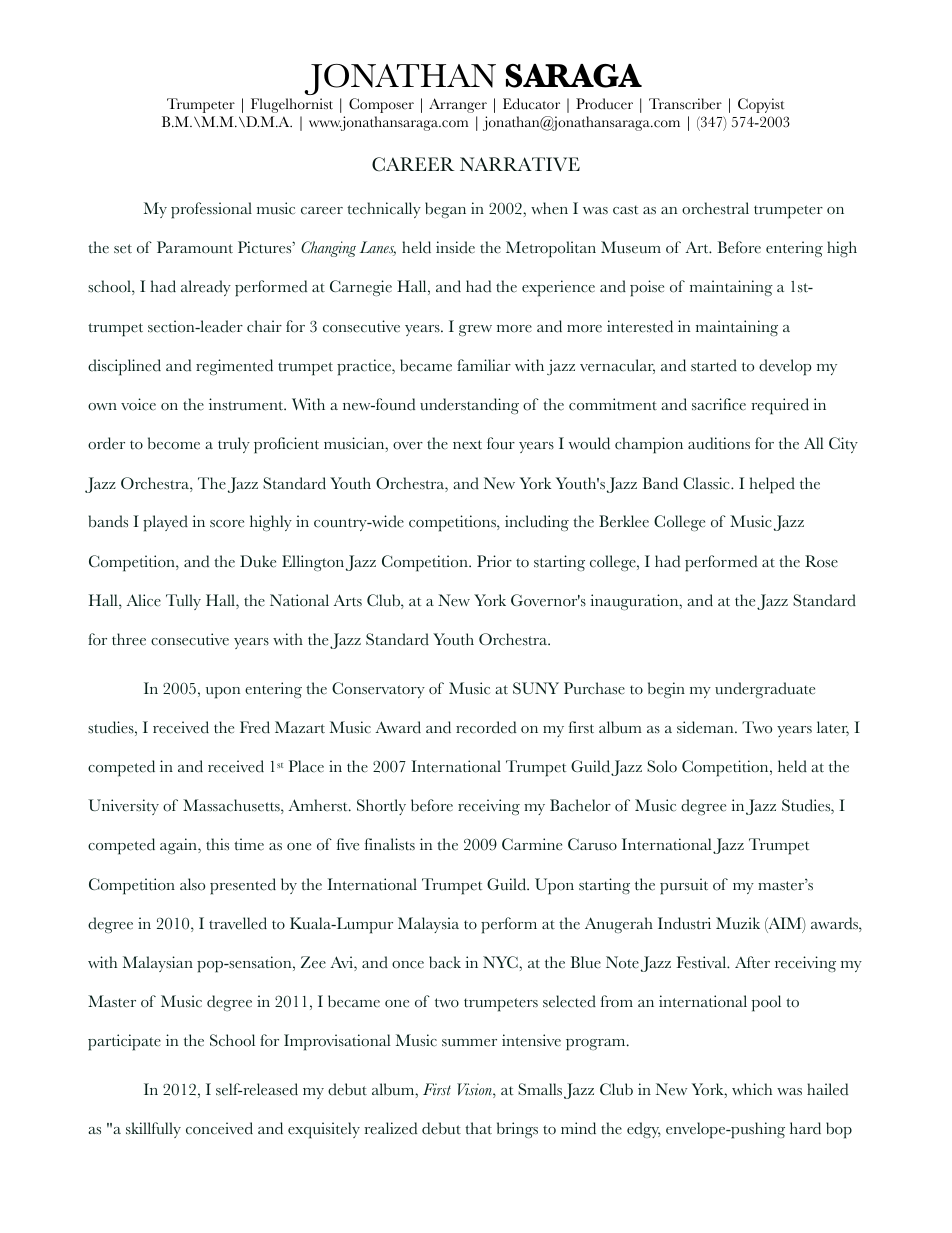 The image size is (952, 1233). I want to click on become, so click(174, 443).
